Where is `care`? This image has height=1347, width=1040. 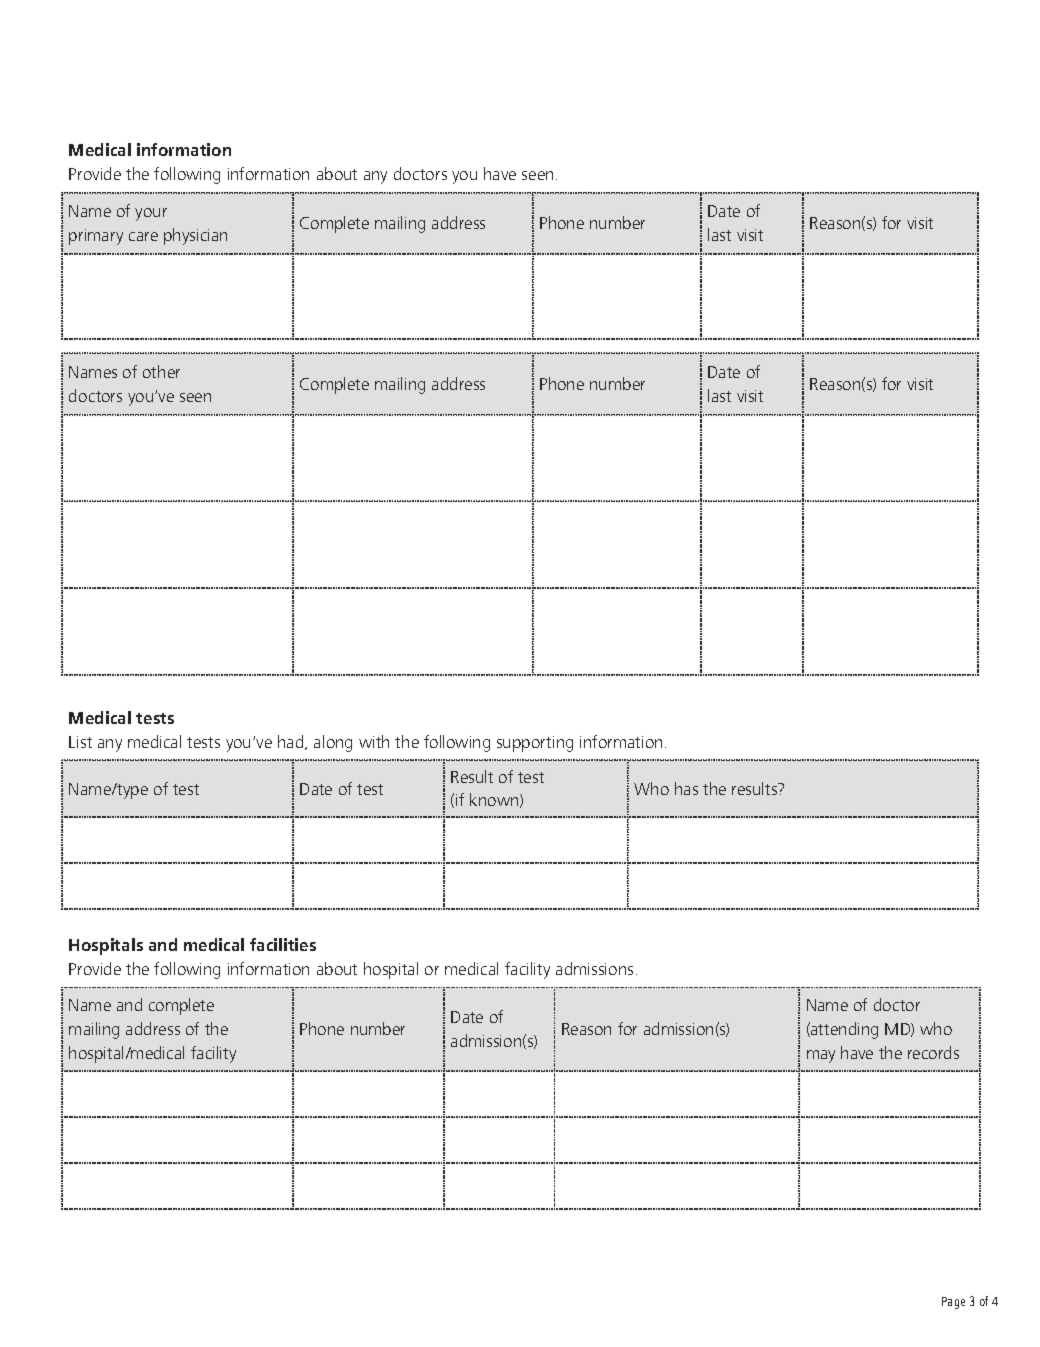 care is located at coordinates (143, 236).
